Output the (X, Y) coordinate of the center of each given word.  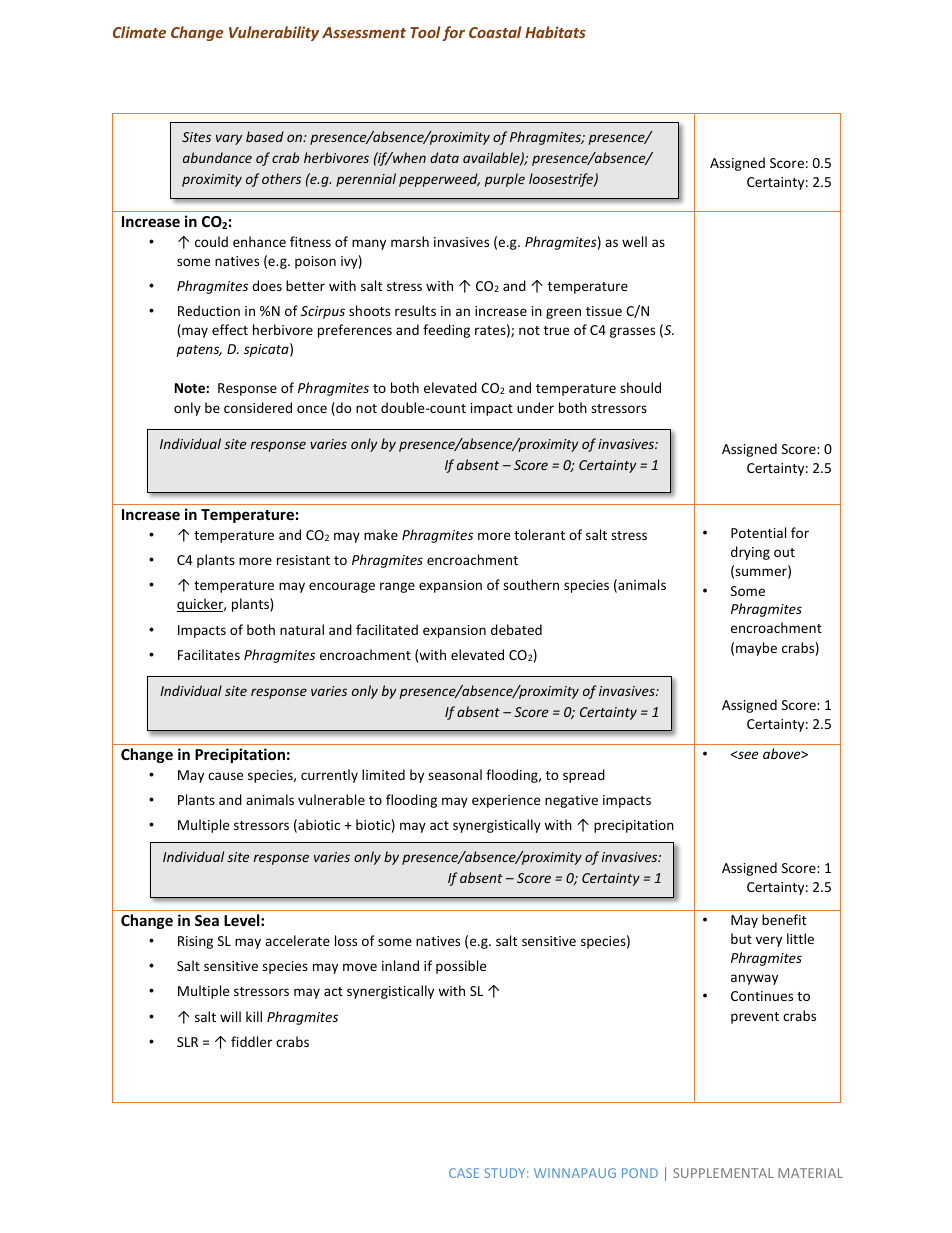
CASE (464, 1173)
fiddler (251, 1041)
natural (302, 629)
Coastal (495, 32)
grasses (632, 332)
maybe (756, 649)
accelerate (297, 940)
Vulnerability (274, 33)
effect (230, 329)
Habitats (555, 32)
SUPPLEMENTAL (723, 1173)
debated (516, 629)
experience (506, 801)
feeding (446, 331)
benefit (784, 919)
